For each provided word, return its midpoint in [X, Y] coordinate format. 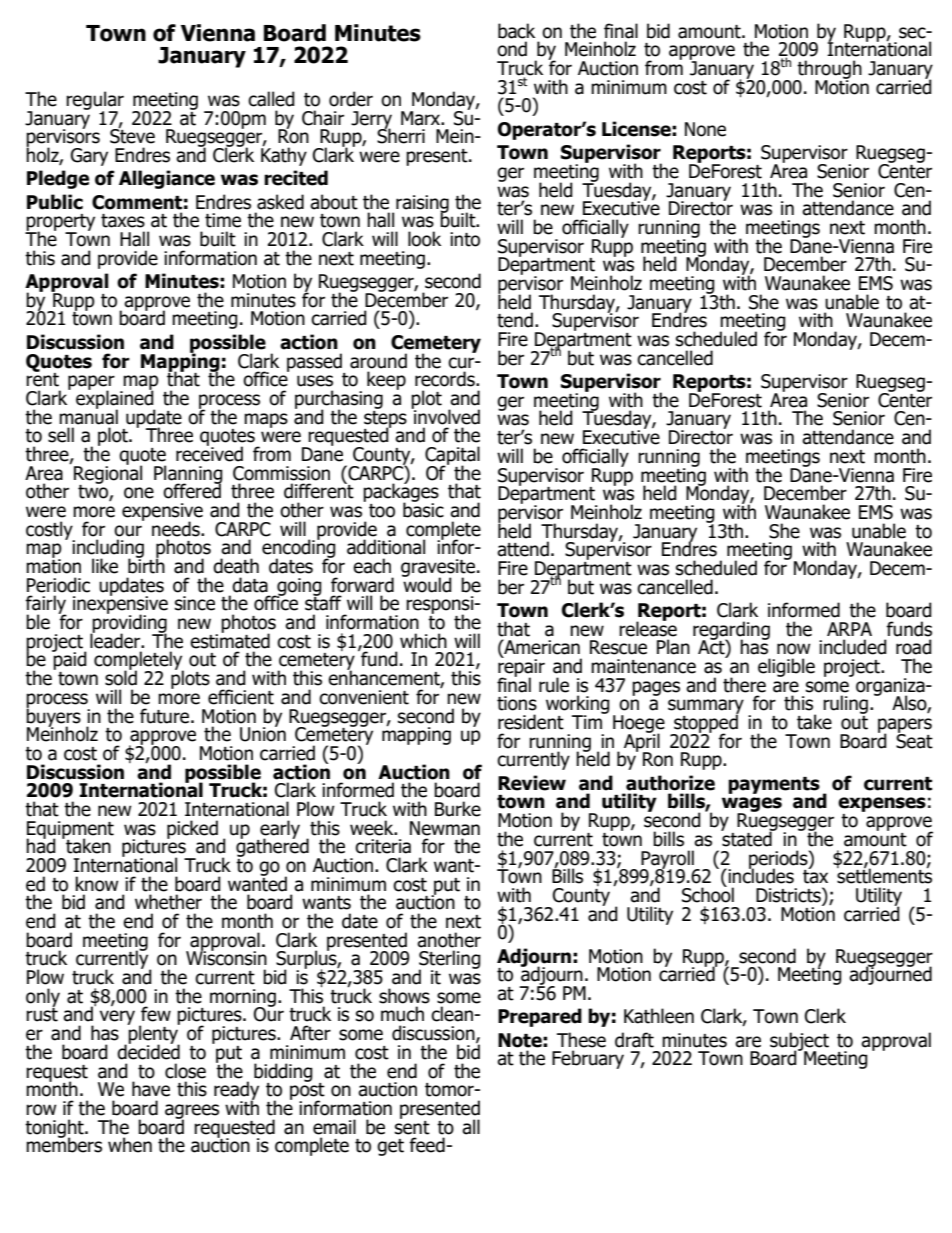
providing [129, 623]
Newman [445, 828]
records [446, 379]
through [829, 70]
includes [760, 875]
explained [116, 399]
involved [446, 416]
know [97, 884]
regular [95, 101]
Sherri [401, 135]
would [427, 584]
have [151, 1089]
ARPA [849, 629]
